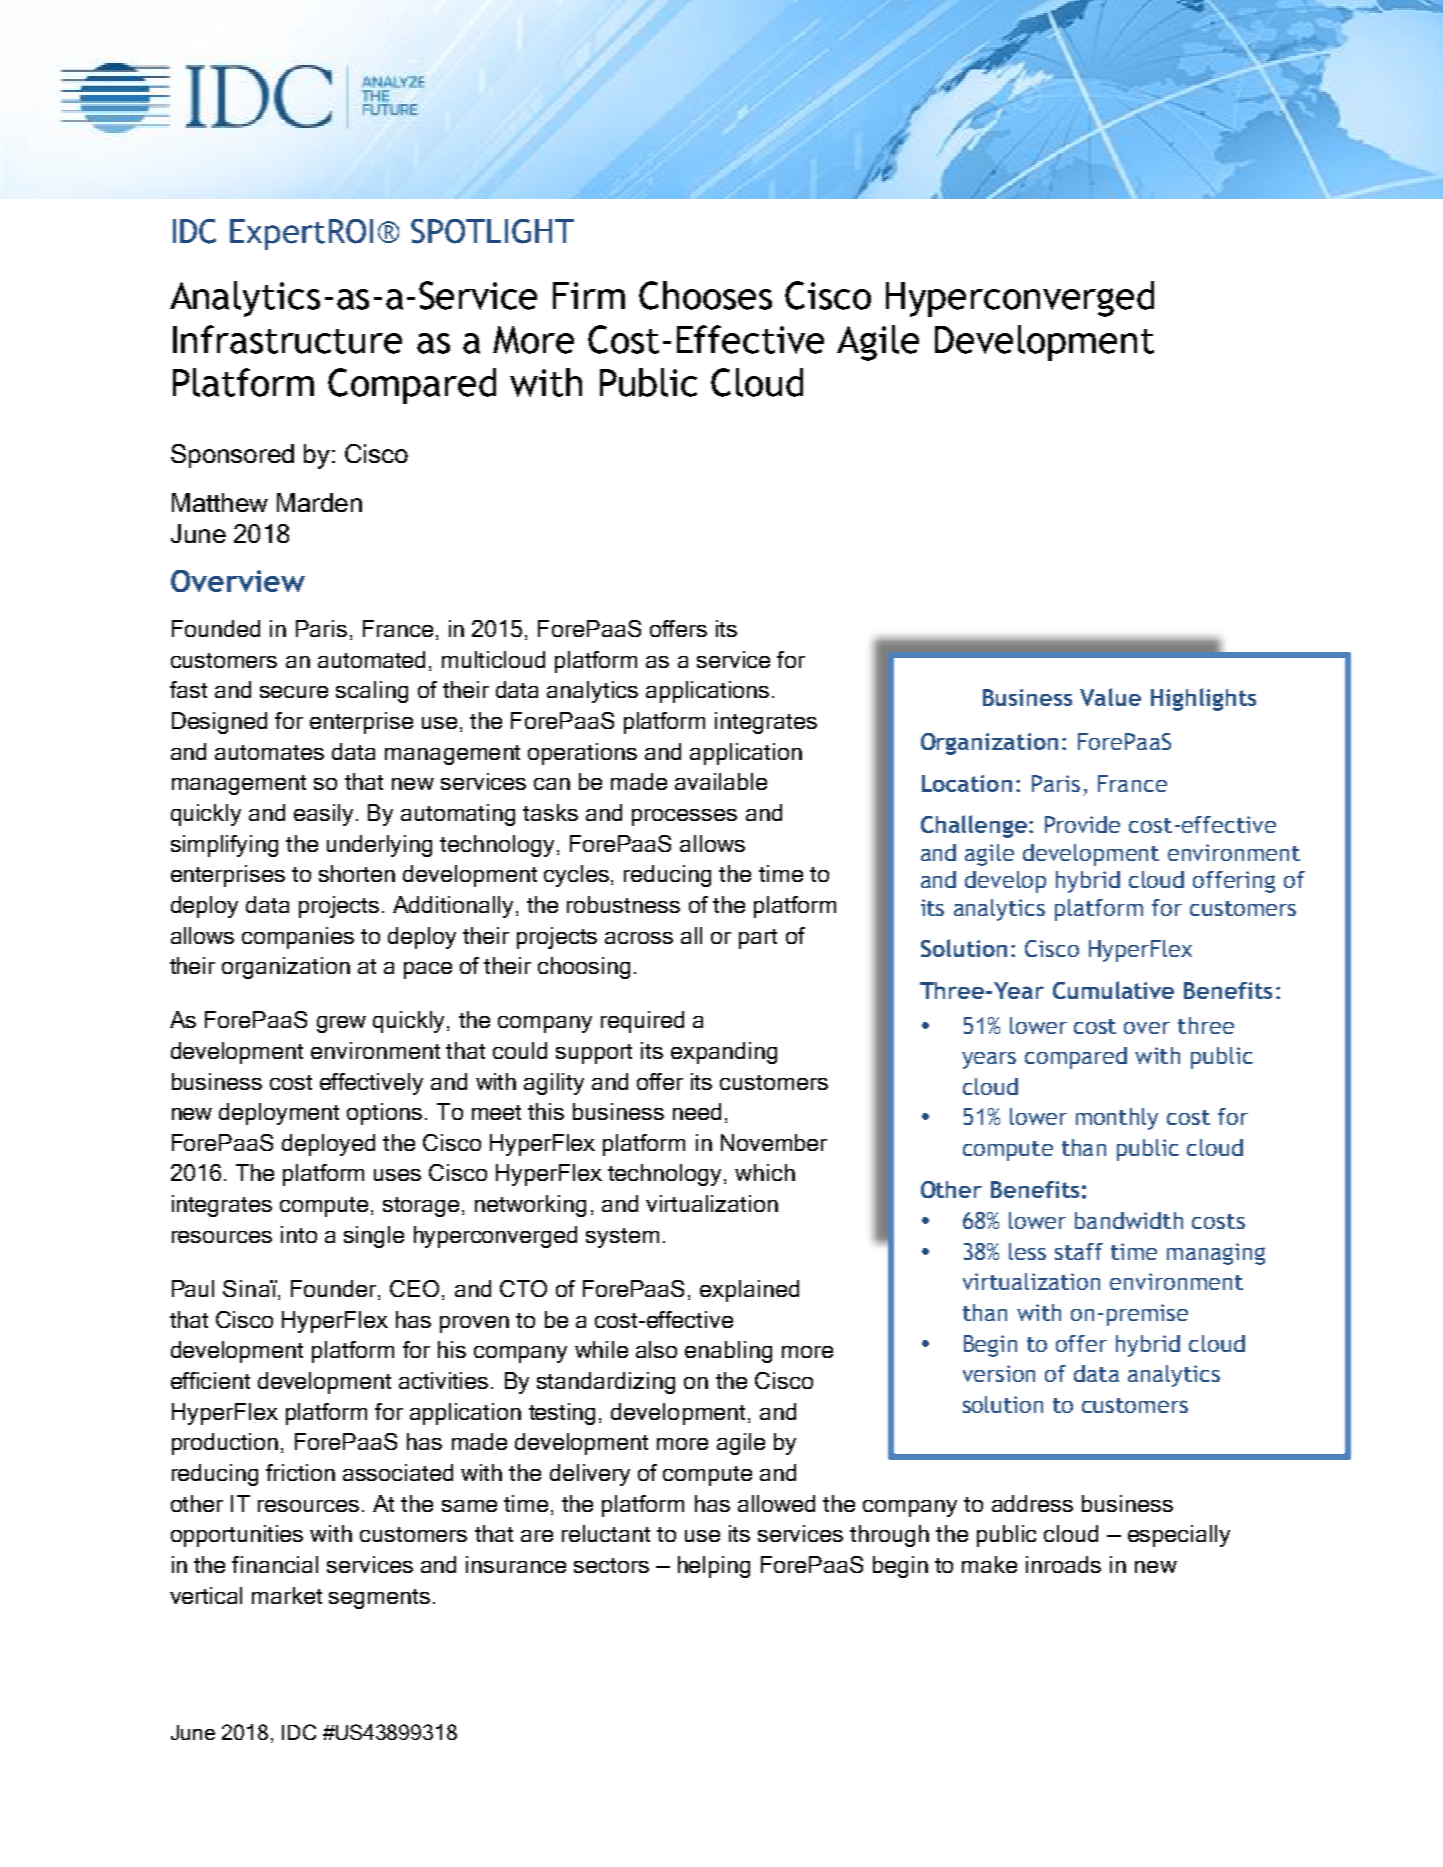 The width and height of the screenshot is (1443, 1867). What do you see at coordinates (582, 754) in the screenshot?
I see `operations` at bounding box center [582, 754].
